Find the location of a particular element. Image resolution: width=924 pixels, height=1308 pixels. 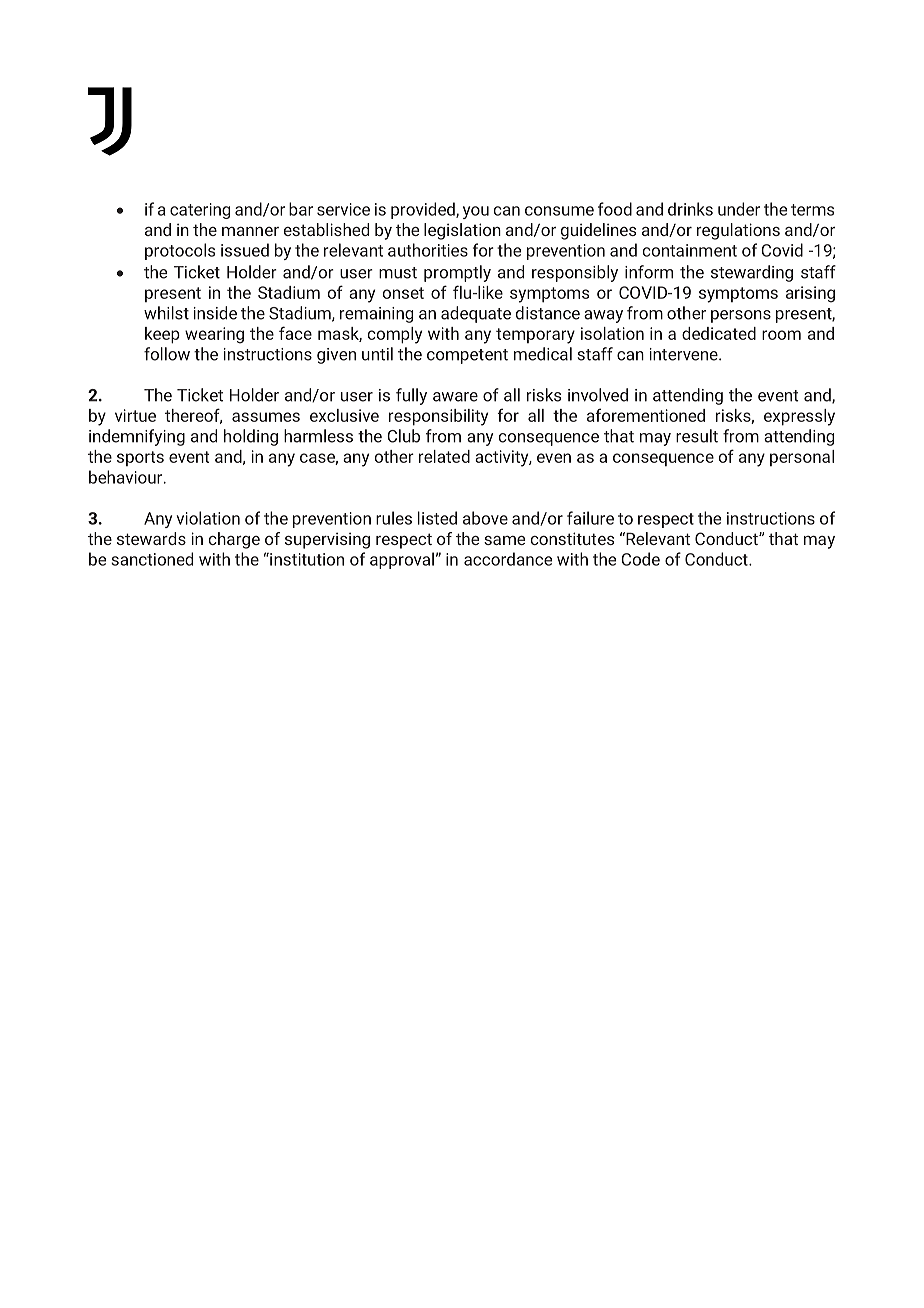

under is located at coordinates (739, 209).
